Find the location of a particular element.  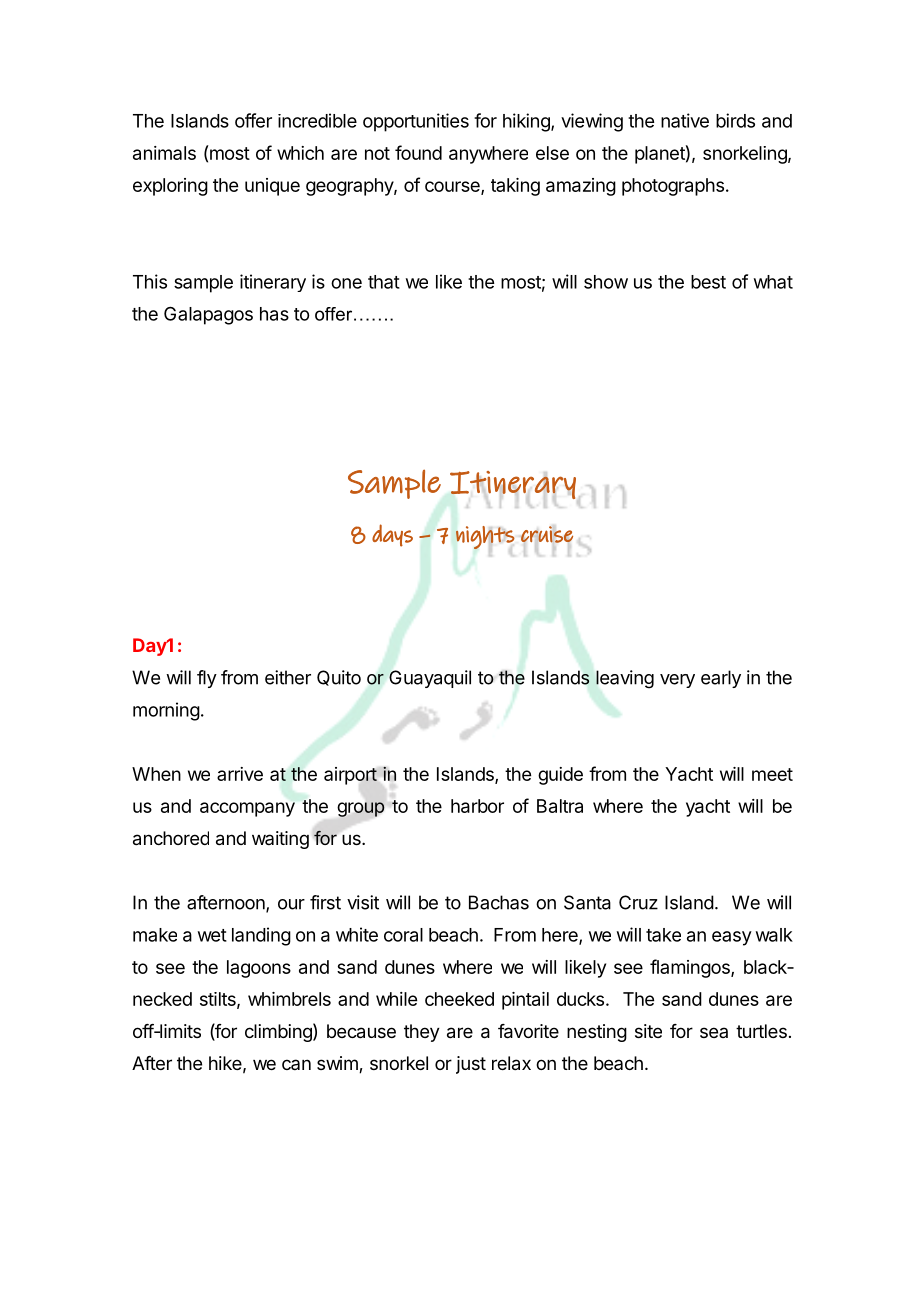

early is located at coordinates (721, 679).
